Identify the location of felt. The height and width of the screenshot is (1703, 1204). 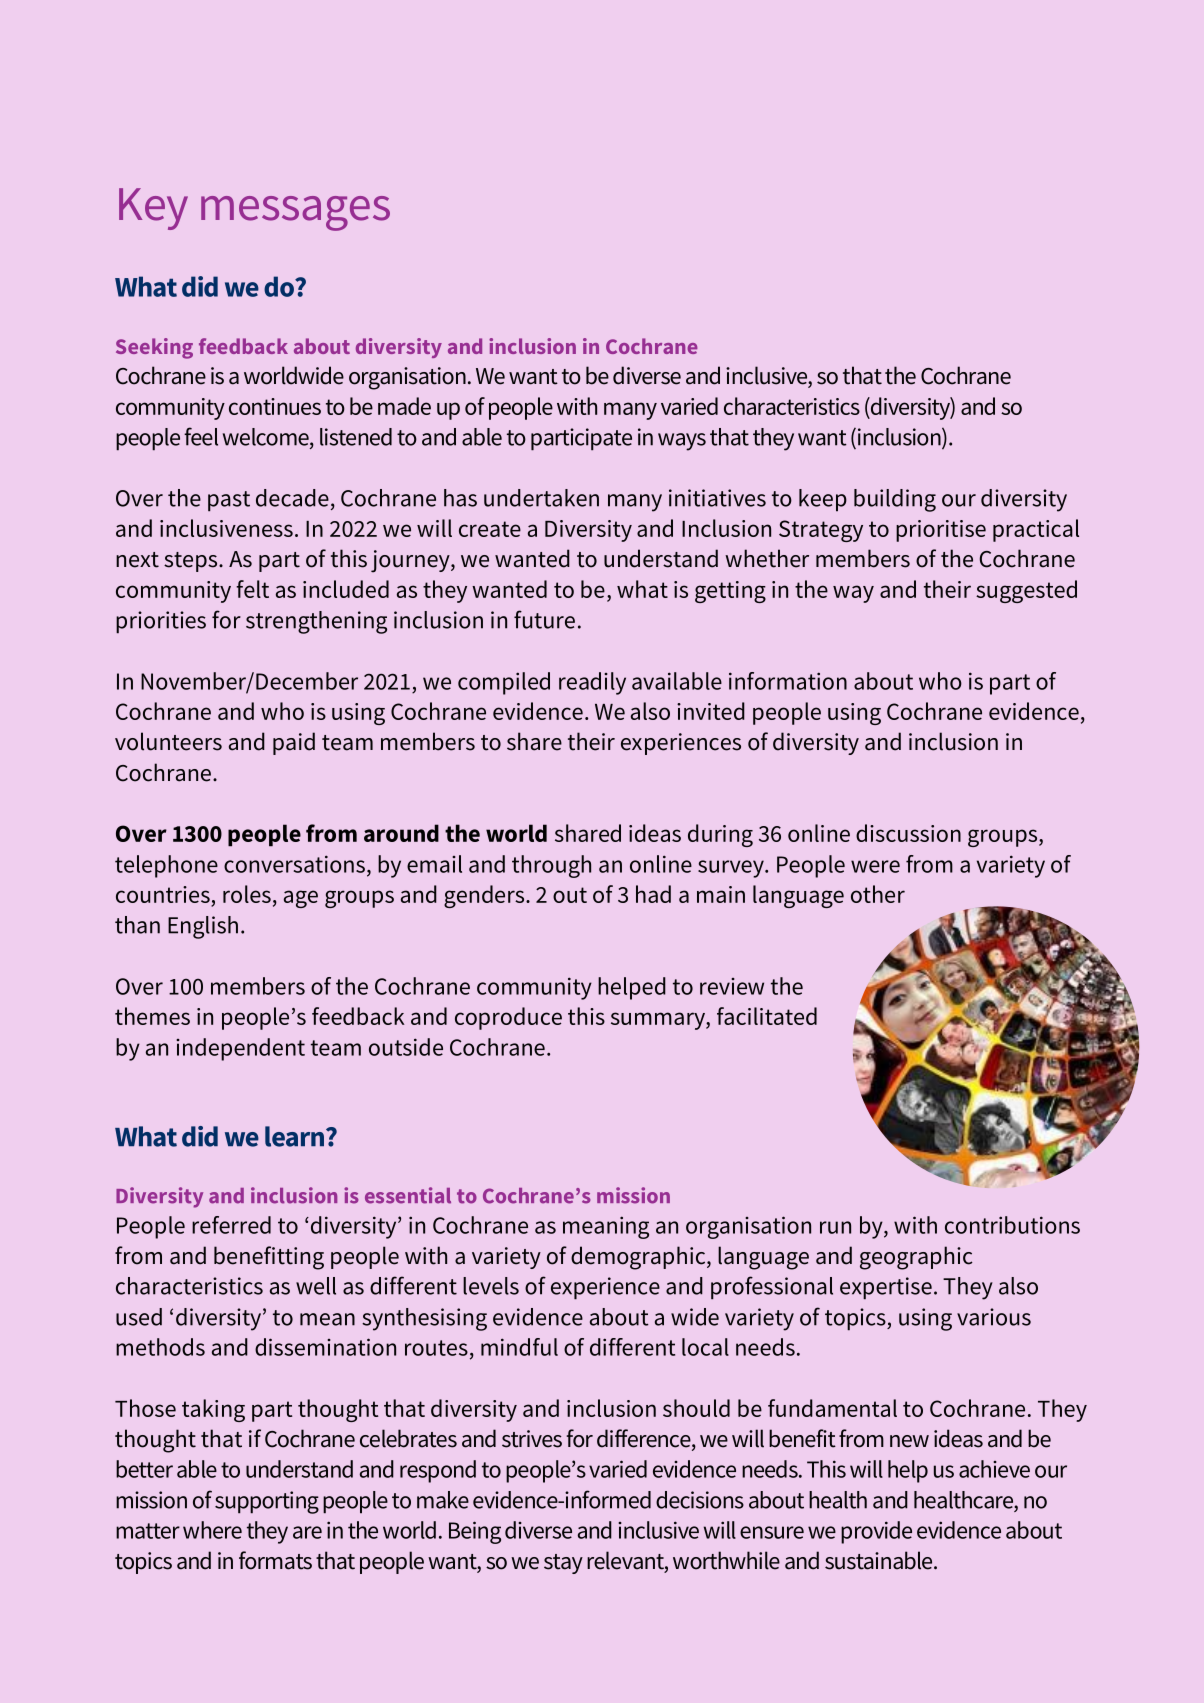
(252, 589).
